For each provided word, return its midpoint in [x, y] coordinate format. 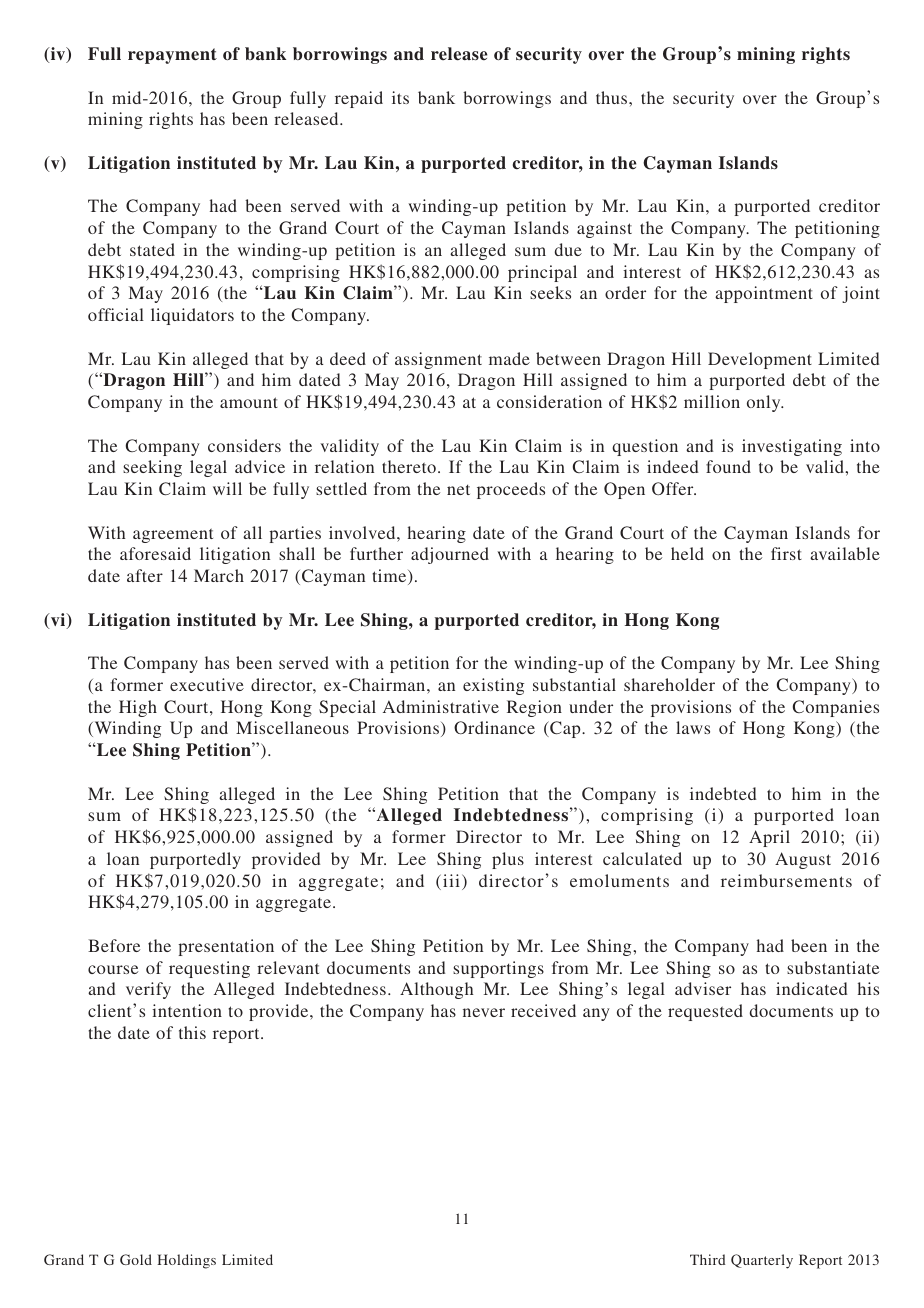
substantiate [833, 967]
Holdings [186, 1261]
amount [249, 402]
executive [207, 684]
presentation [226, 947]
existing [493, 686]
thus [613, 97]
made [509, 358]
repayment [172, 56]
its [400, 97]
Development [760, 360]
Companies [836, 708]
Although [437, 990]
